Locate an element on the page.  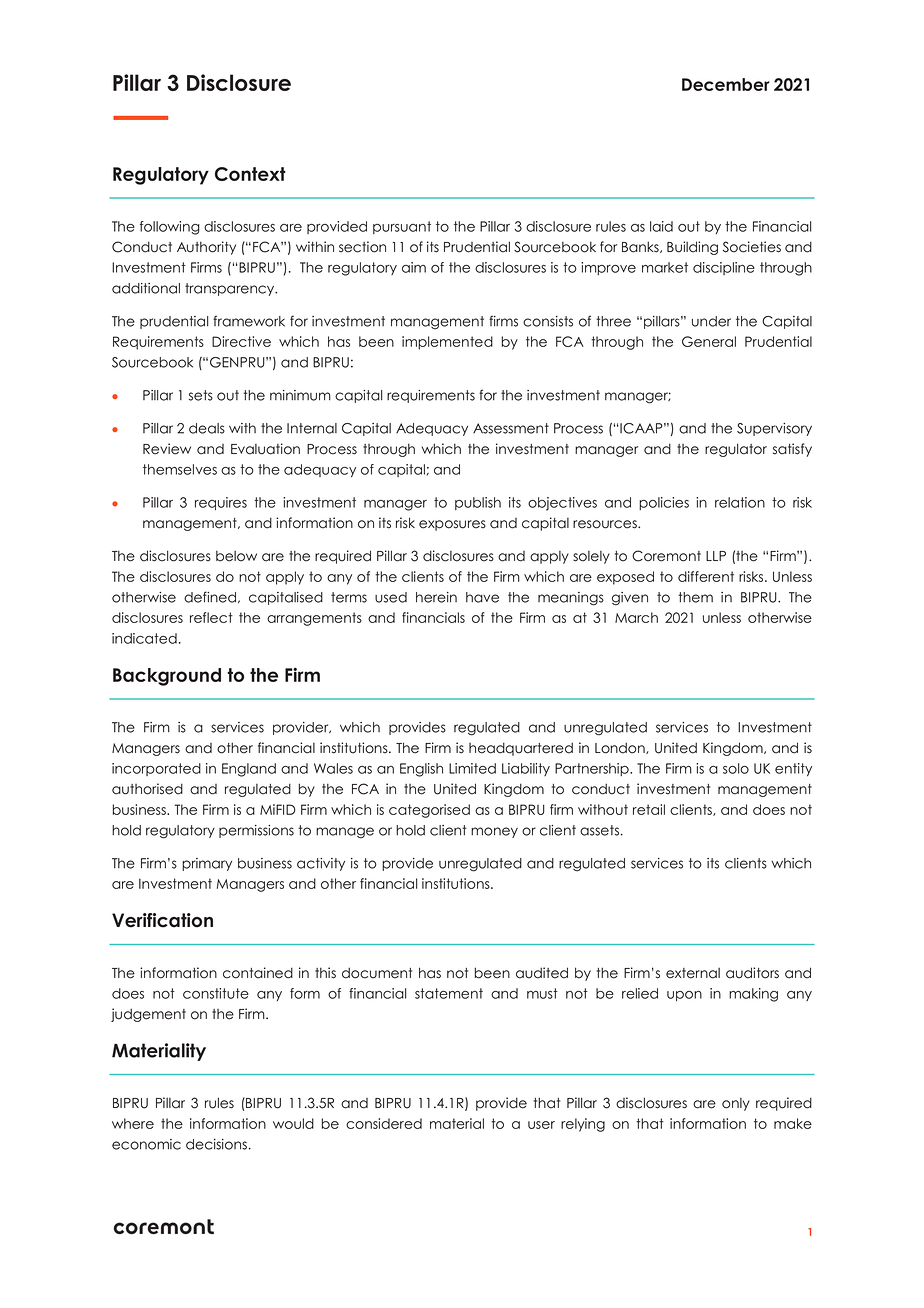
different is located at coordinates (706, 576).
